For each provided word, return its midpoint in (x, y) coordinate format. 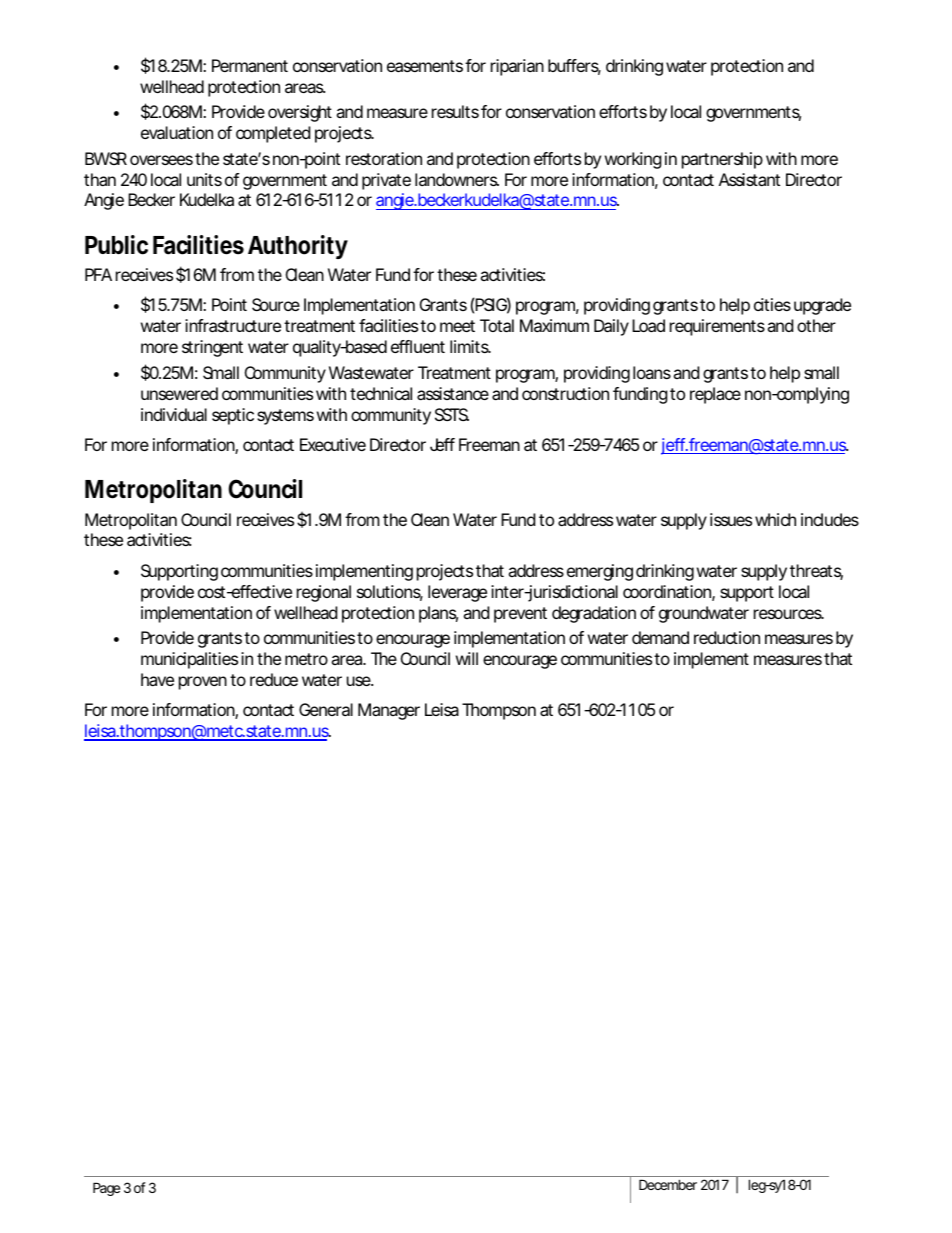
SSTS (452, 414)
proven (203, 683)
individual (174, 414)
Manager (389, 711)
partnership (722, 160)
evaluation (177, 132)
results (455, 111)
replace (715, 395)
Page (106, 1189)
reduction (727, 637)
